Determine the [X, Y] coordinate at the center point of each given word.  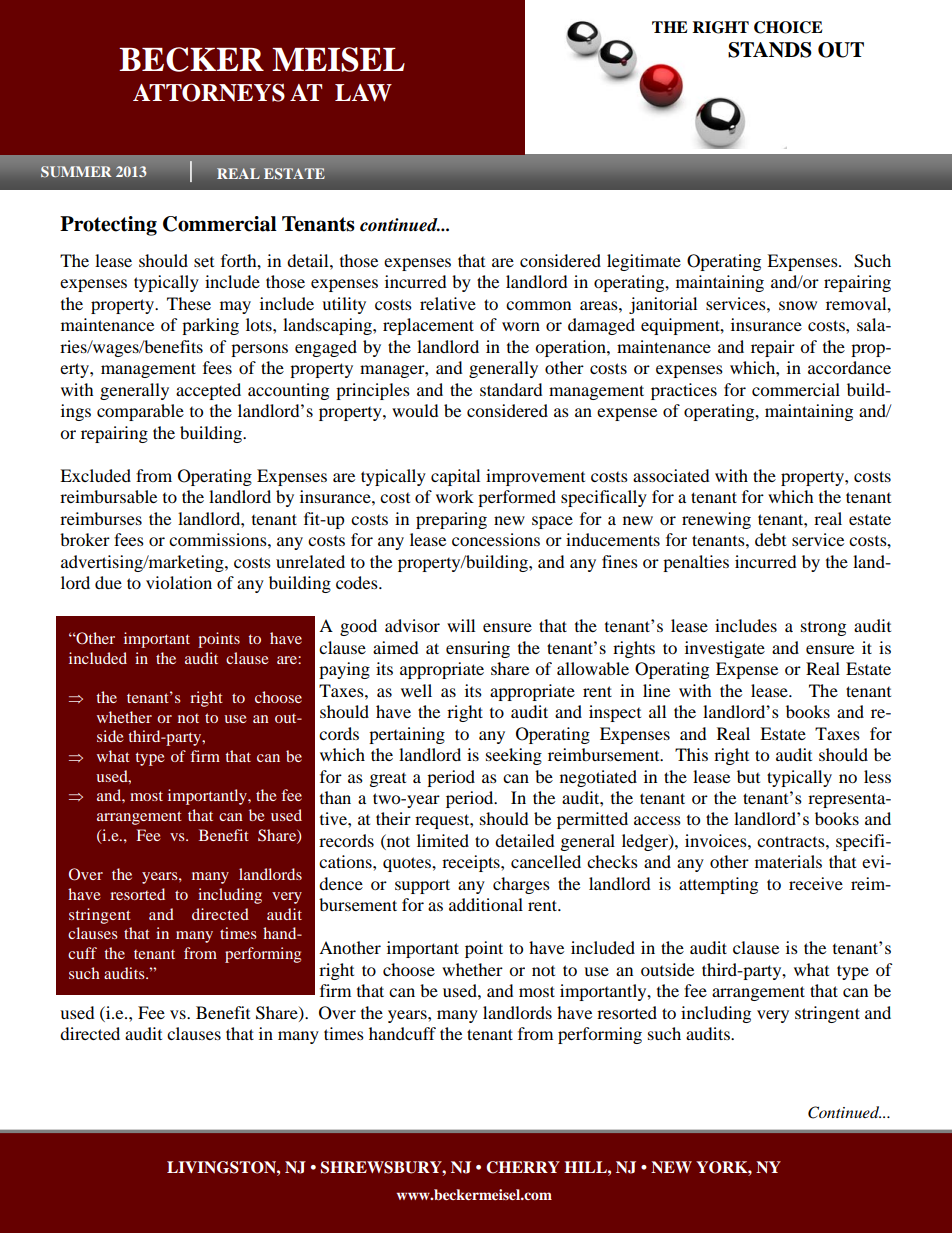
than [335, 797]
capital [455, 477]
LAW [363, 93]
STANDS [770, 50]
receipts [472, 863]
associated [671, 475]
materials [788, 861]
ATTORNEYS [209, 92]
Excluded [95, 475]
